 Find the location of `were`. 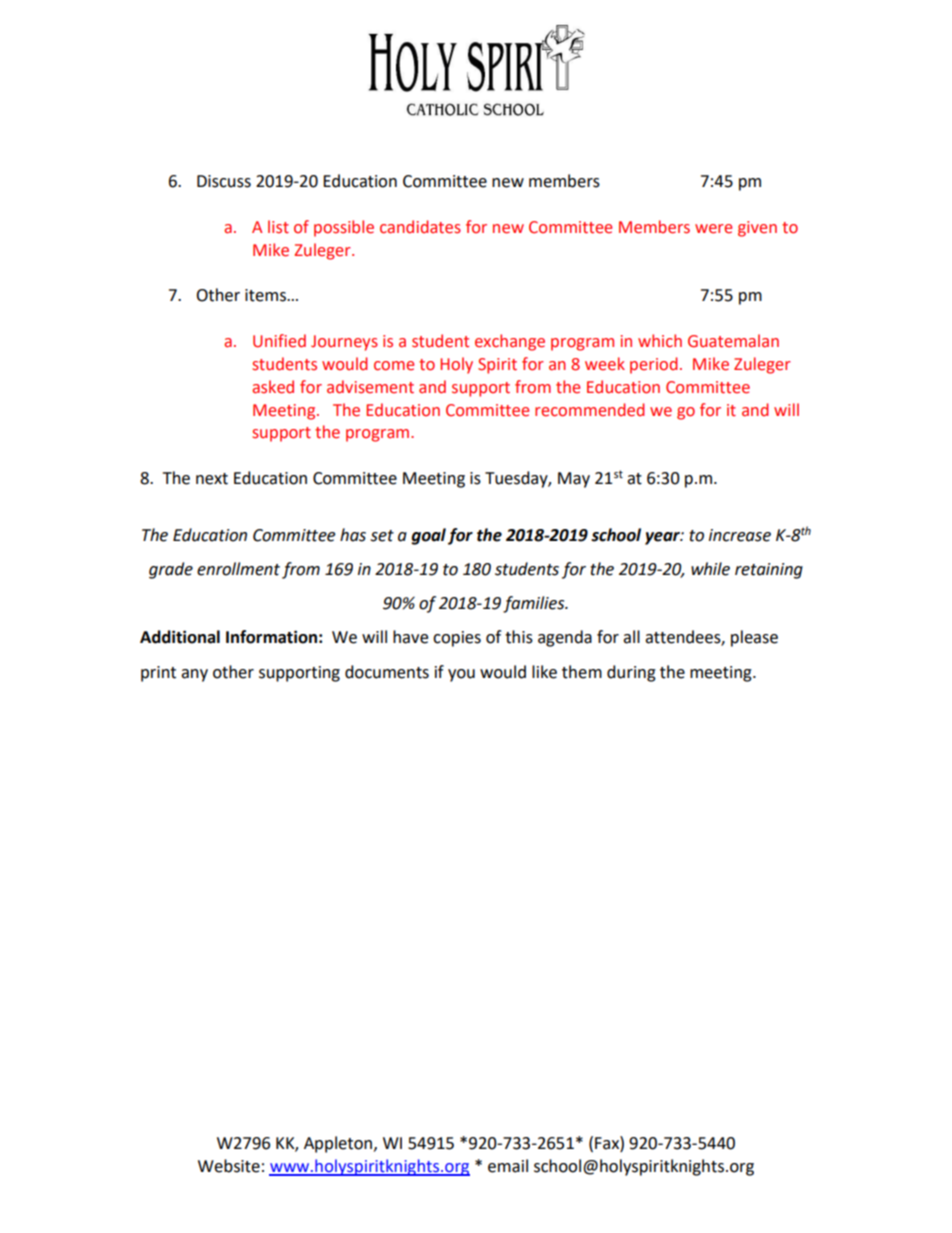

were is located at coordinates (713, 229).
